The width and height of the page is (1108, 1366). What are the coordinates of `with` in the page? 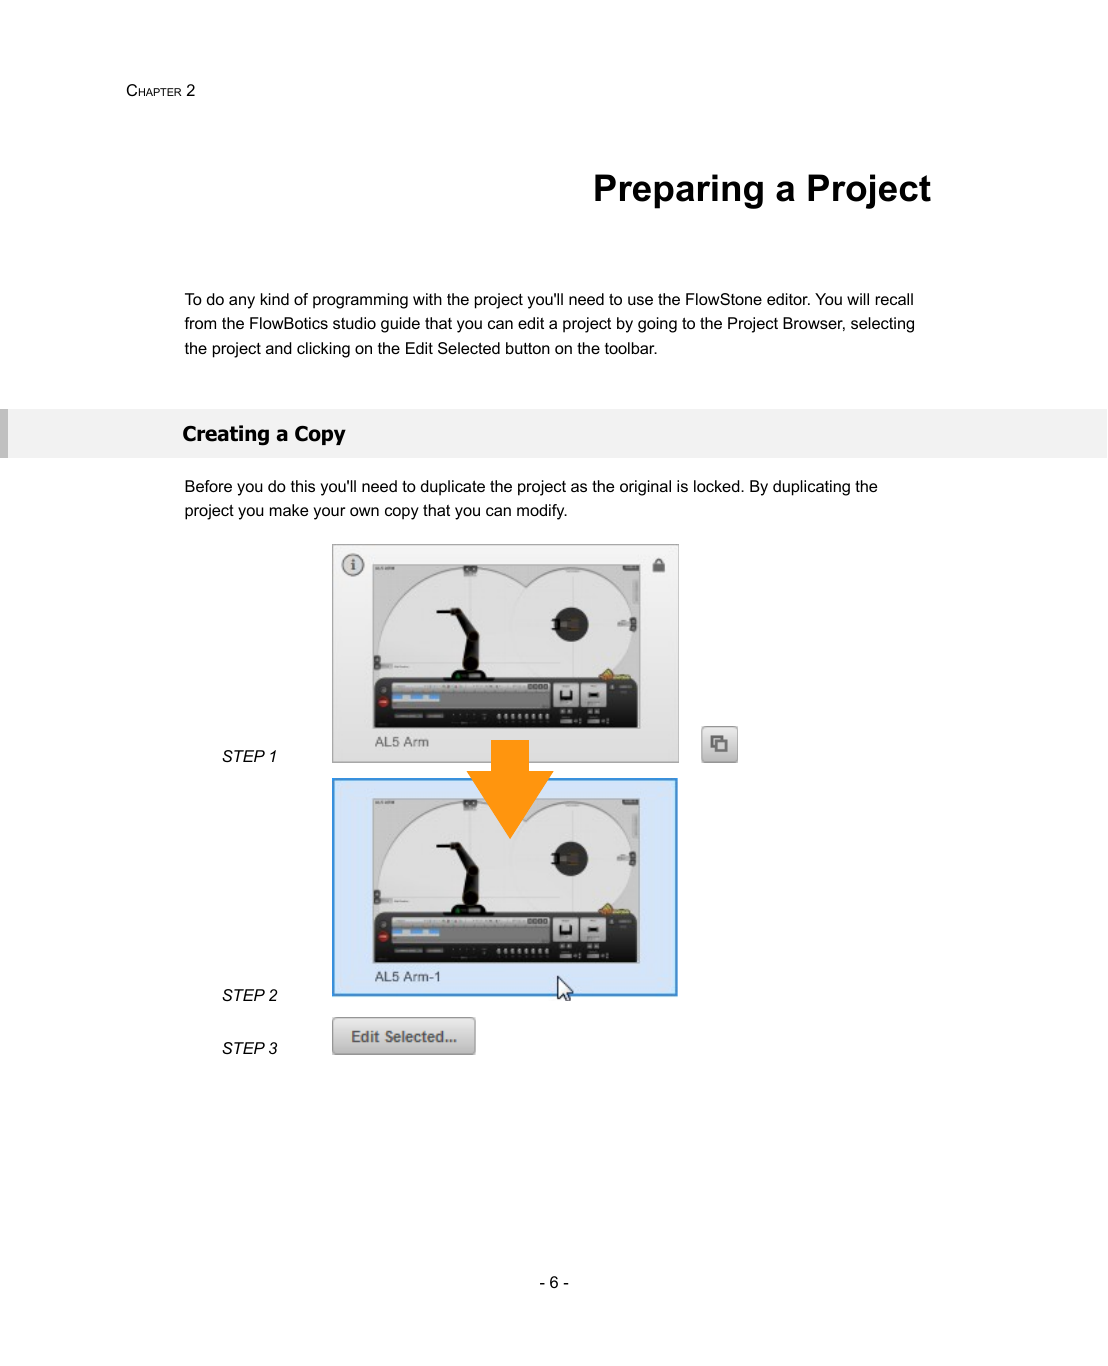 It's located at (427, 299).
